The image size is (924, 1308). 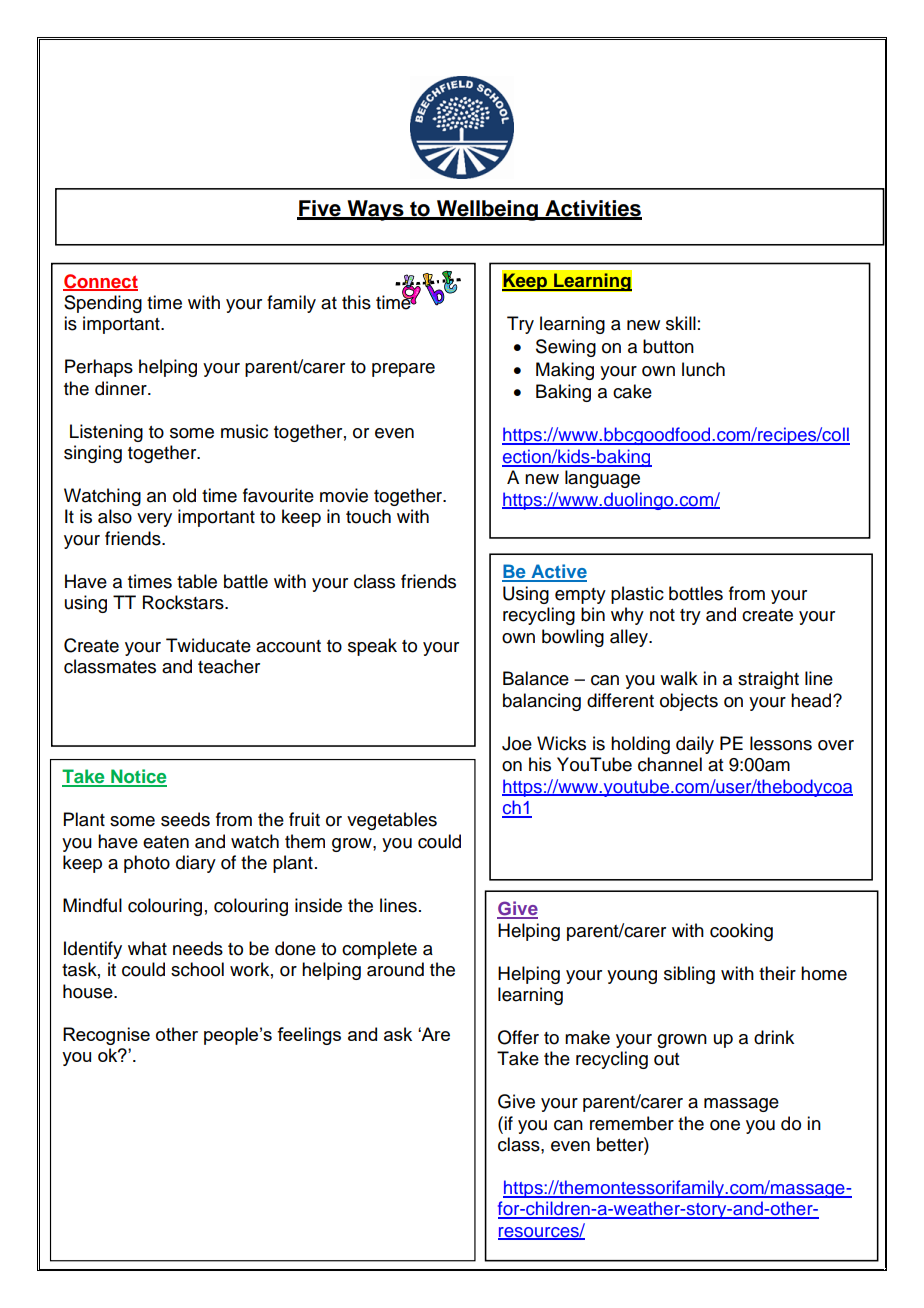 I want to click on straight, so click(x=768, y=680).
